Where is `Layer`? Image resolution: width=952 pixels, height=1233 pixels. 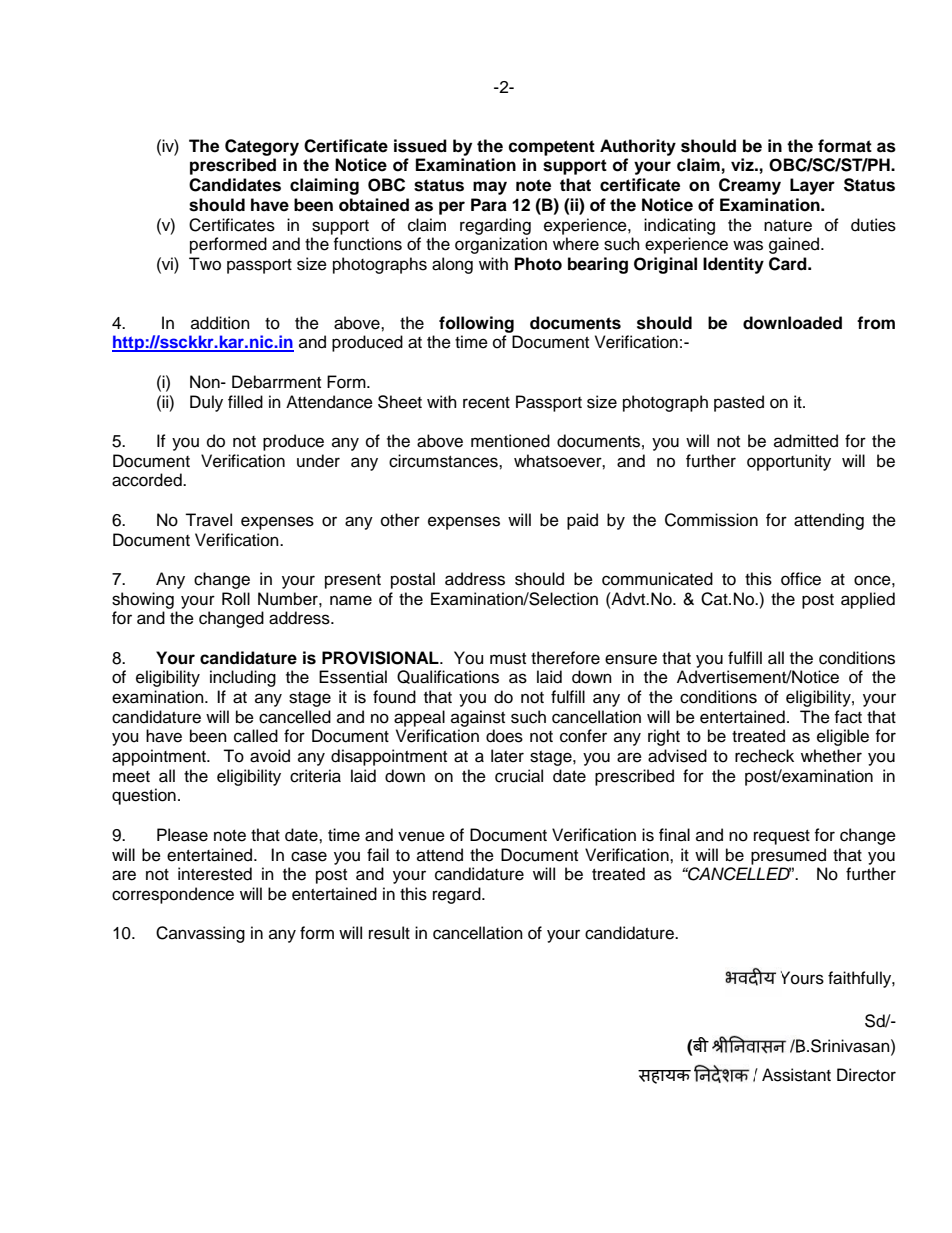
Layer is located at coordinates (812, 186).
